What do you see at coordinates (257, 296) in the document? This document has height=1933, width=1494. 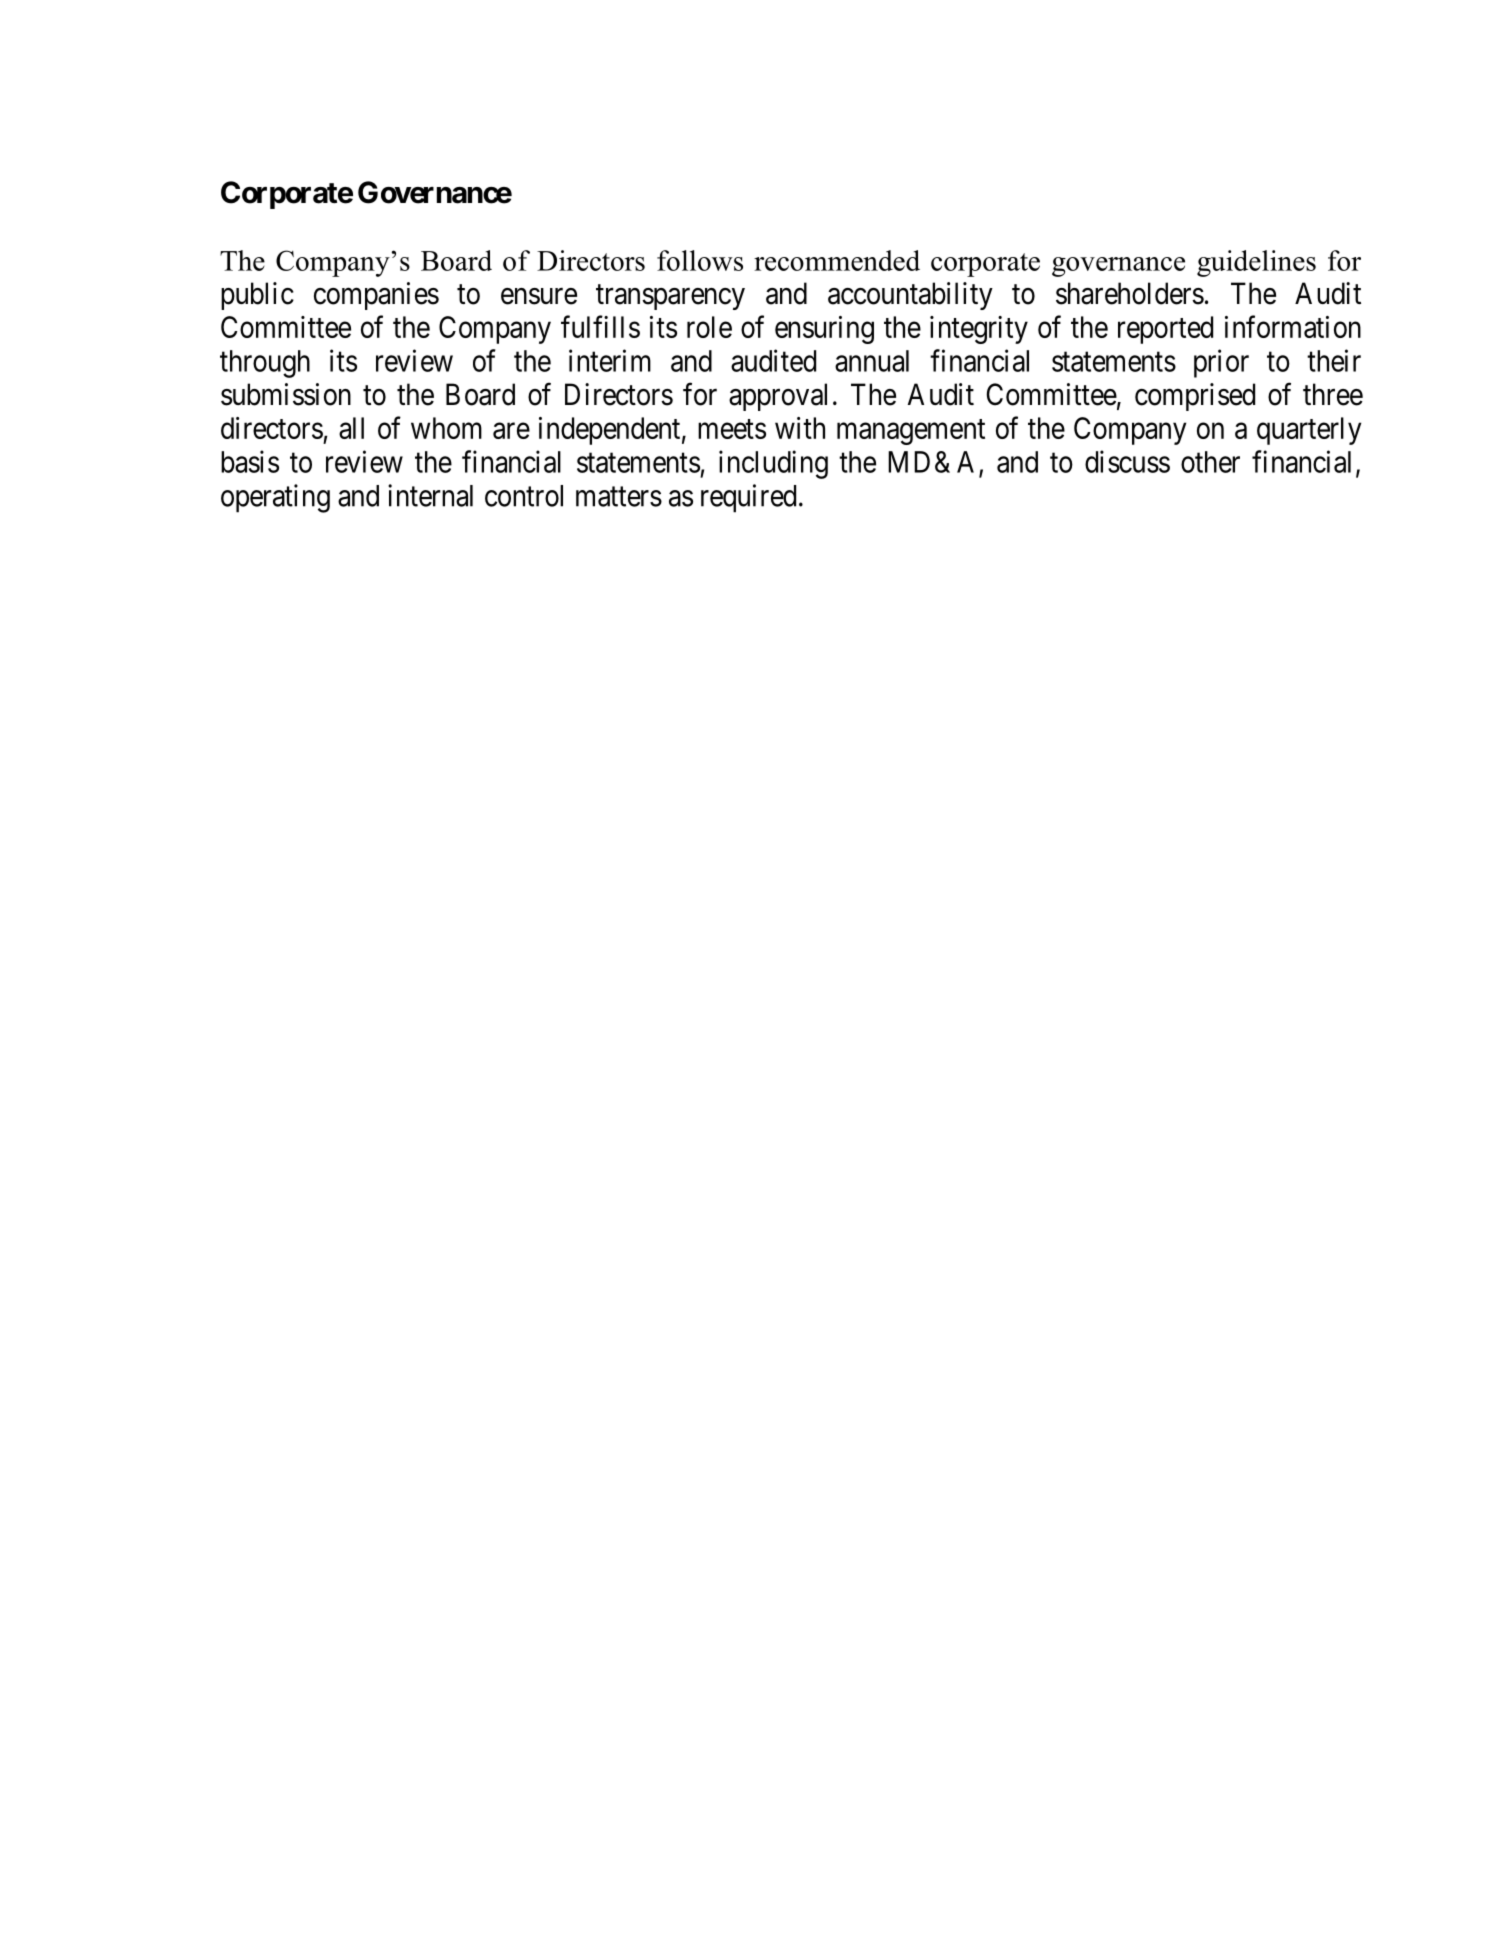 I see `public` at bounding box center [257, 296].
